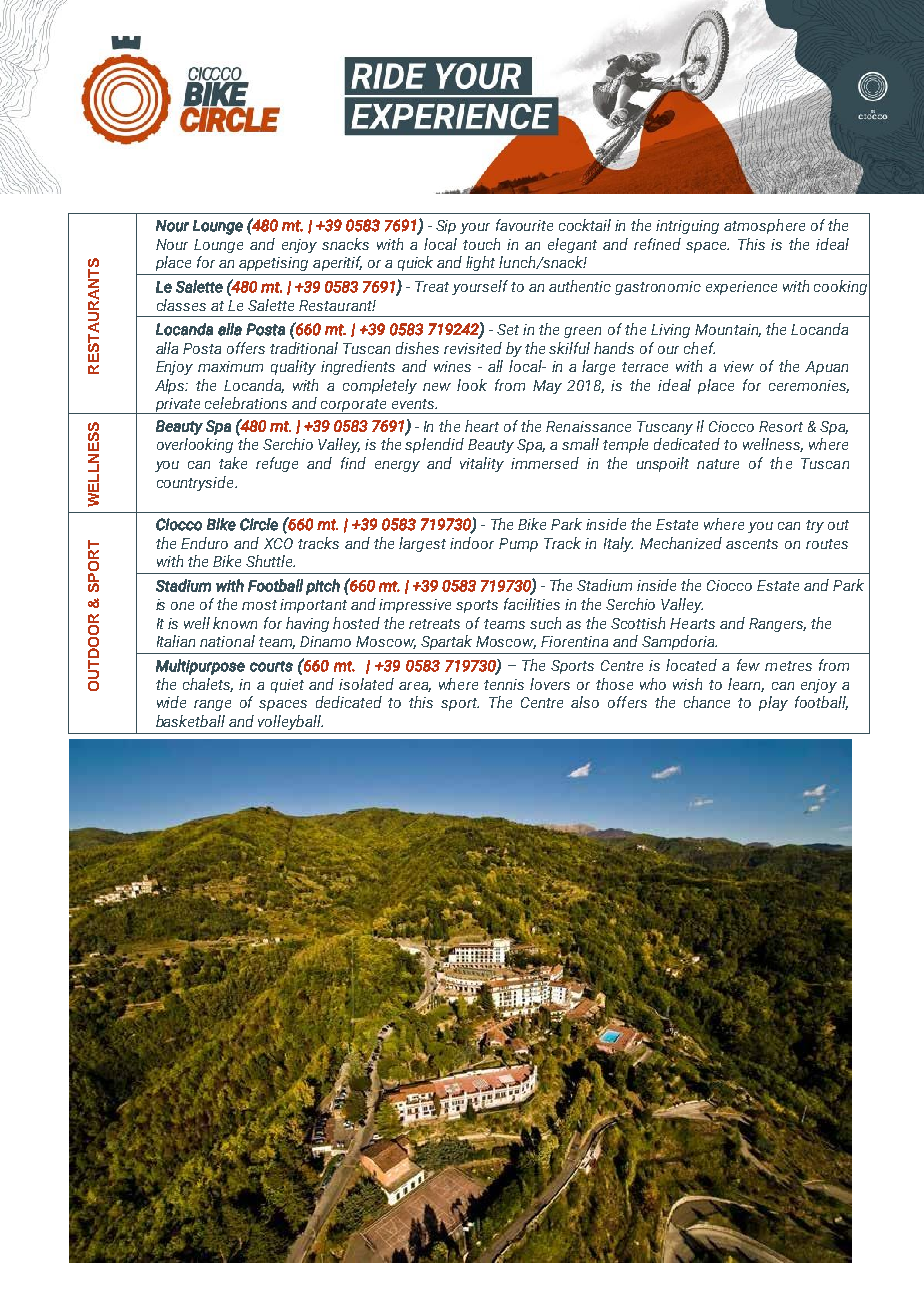 This page has height=1307, width=924. What do you see at coordinates (752, 544) in the page?
I see `ascents` at bounding box center [752, 544].
